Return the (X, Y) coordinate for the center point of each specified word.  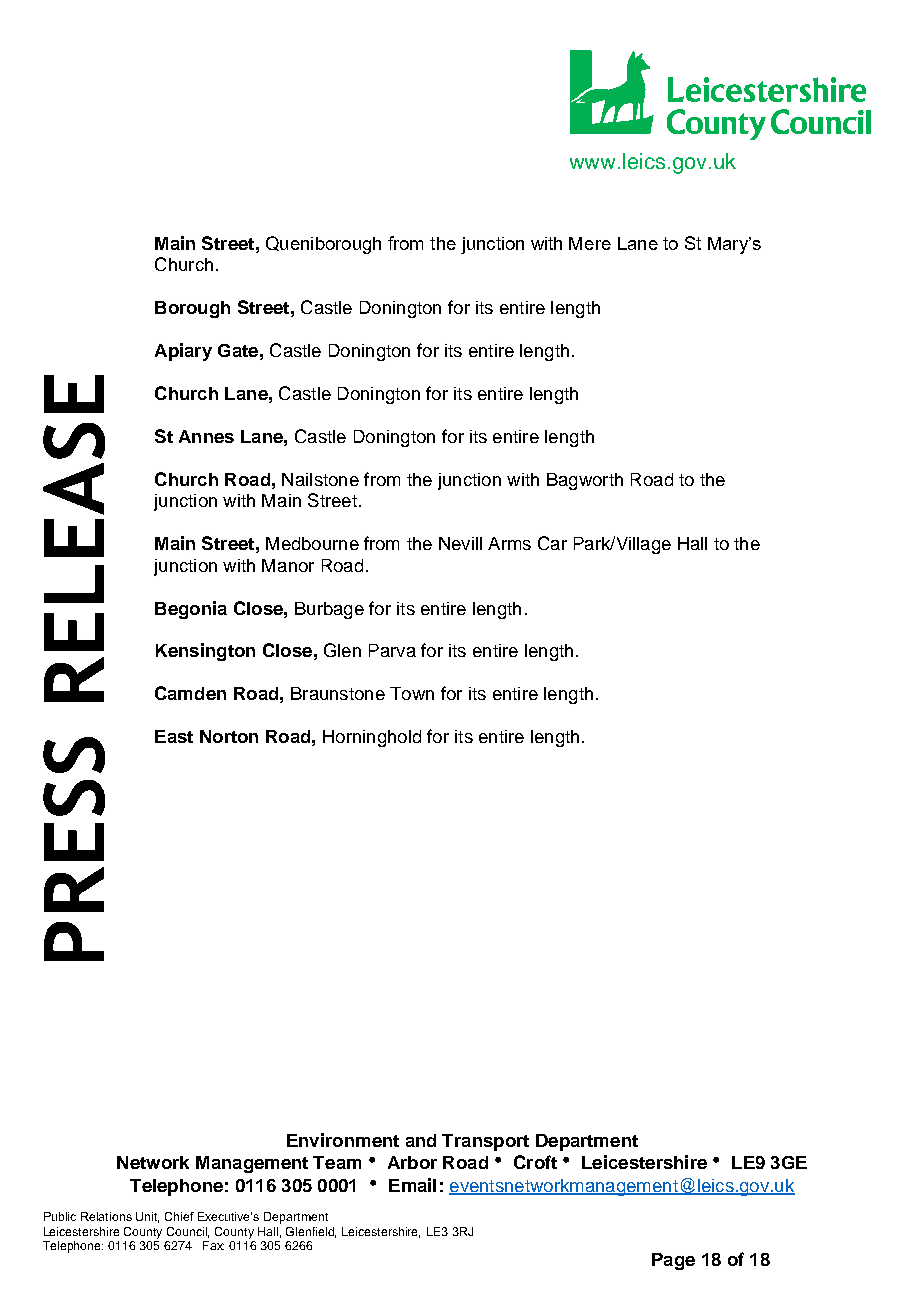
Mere (590, 243)
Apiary (183, 352)
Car (552, 543)
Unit (147, 1217)
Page (673, 1261)
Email (412, 1185)
